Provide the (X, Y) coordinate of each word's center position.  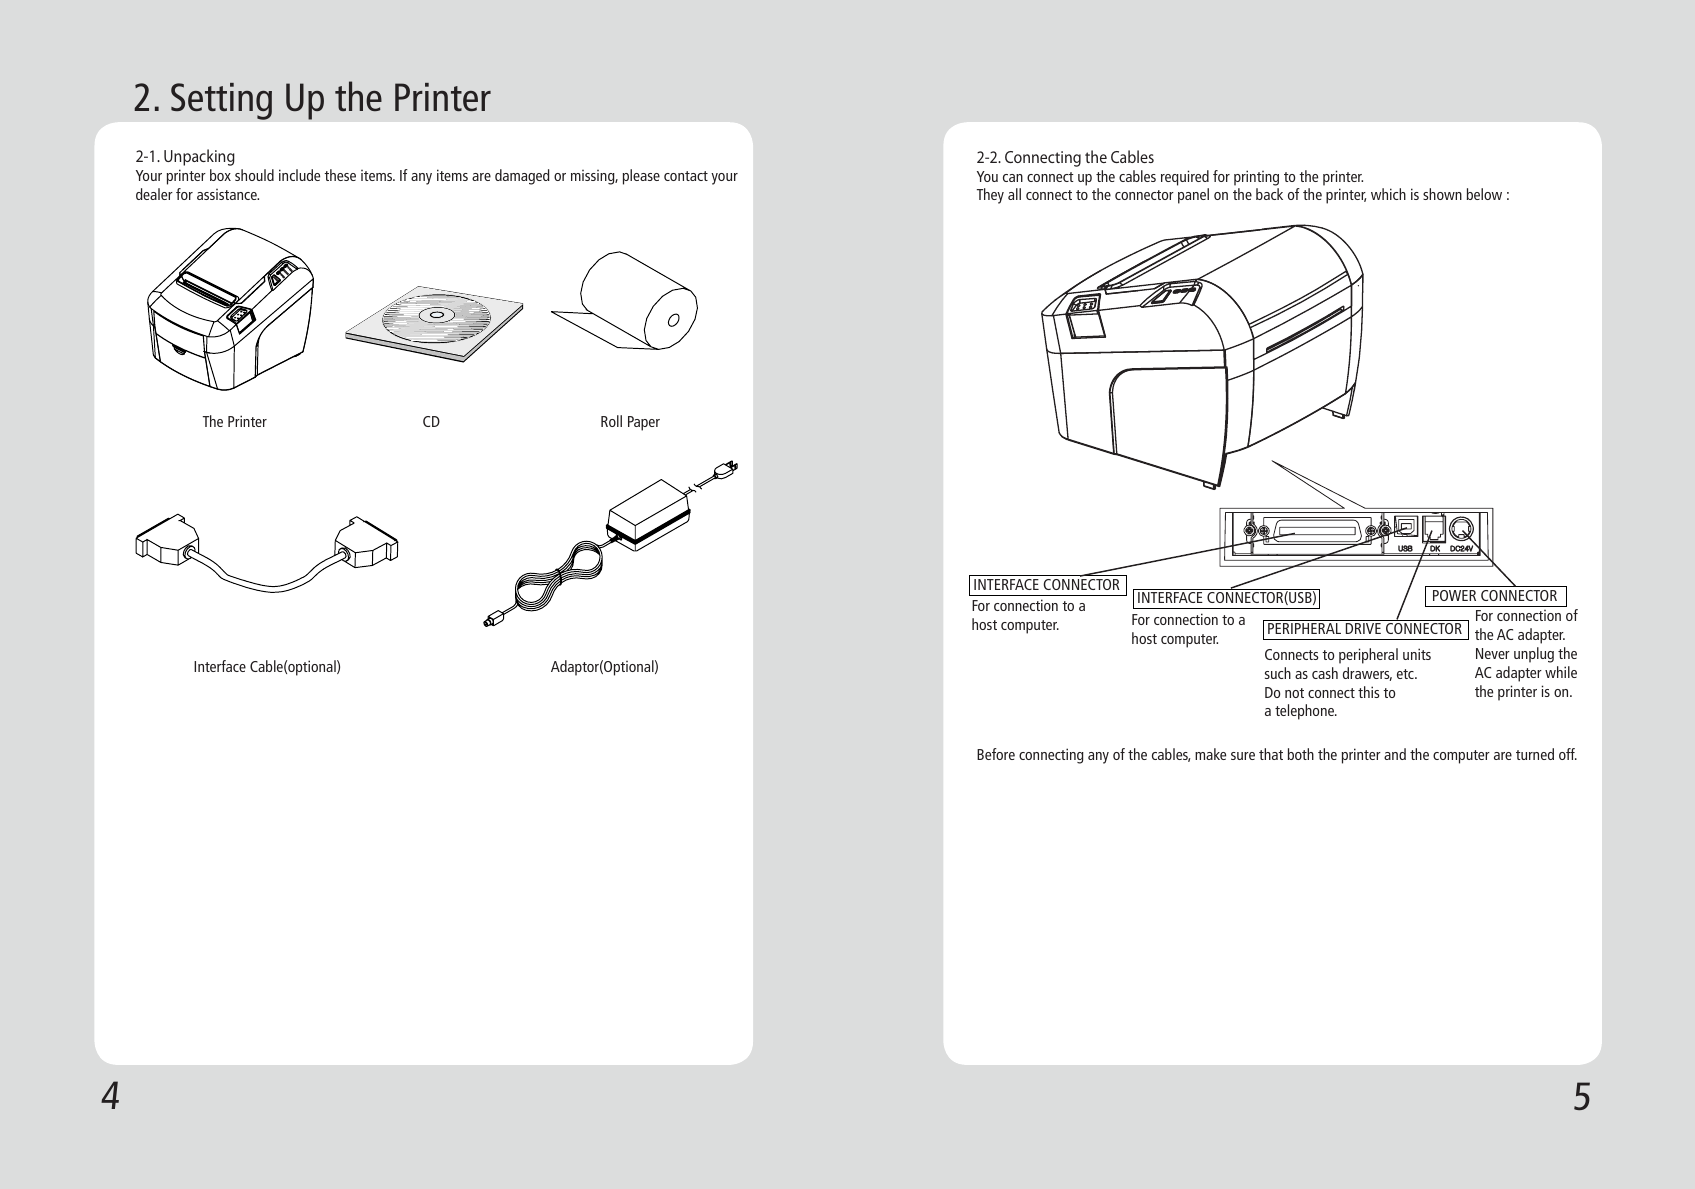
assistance (228, 194)
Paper (644, 423)
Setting (221, 101)
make (1210, 754)
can (1013, 178)
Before (996, 754)
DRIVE (1363, 628)
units (1417, 654)
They (990, 196)
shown (1442, 194)
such (1278, 673)
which (1388, 194)
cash (1325, 673)
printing (1256, 178)
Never (1493, 653)
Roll (611, 421)
